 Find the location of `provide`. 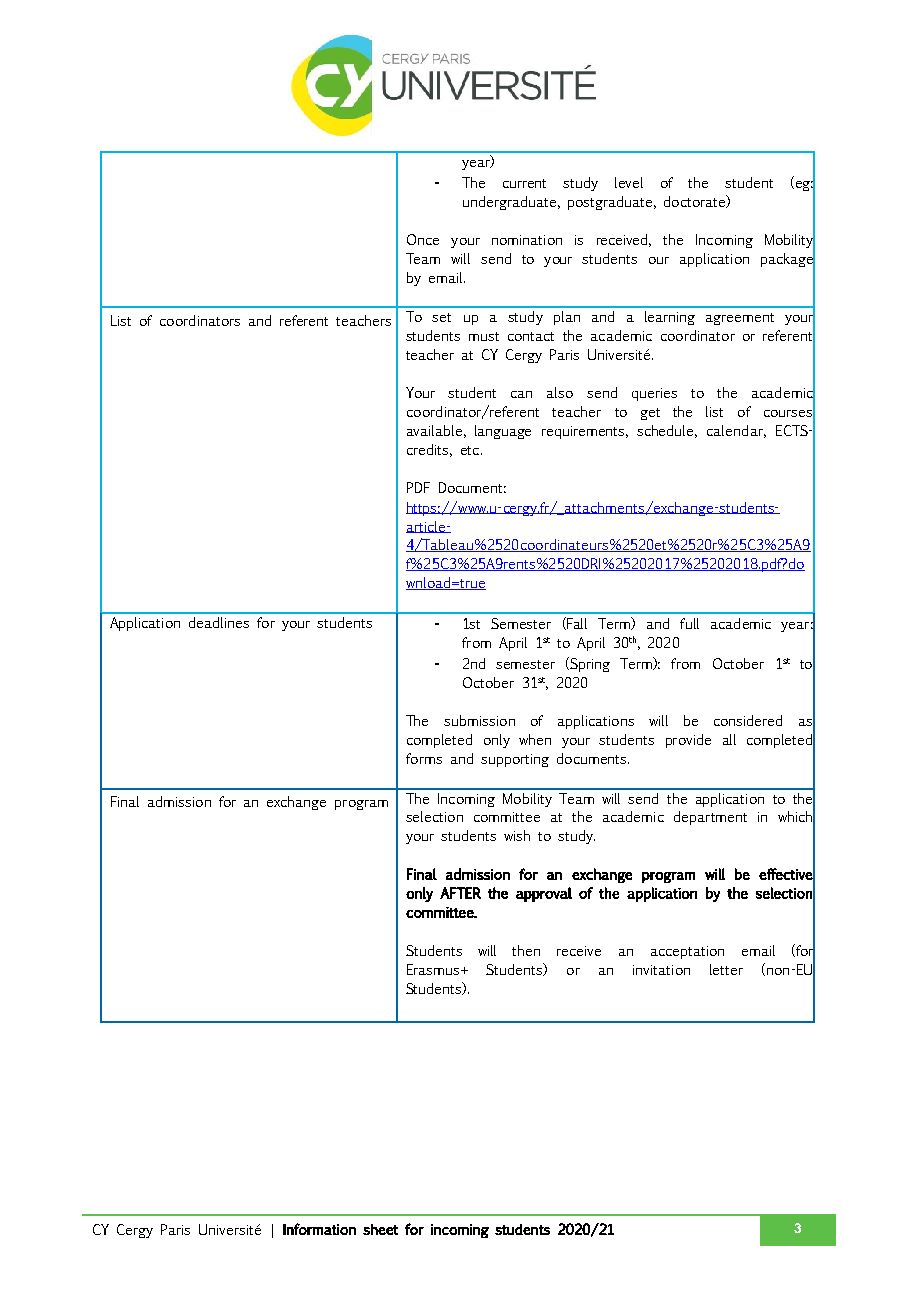

provide is located at coordinates (688, 741).
